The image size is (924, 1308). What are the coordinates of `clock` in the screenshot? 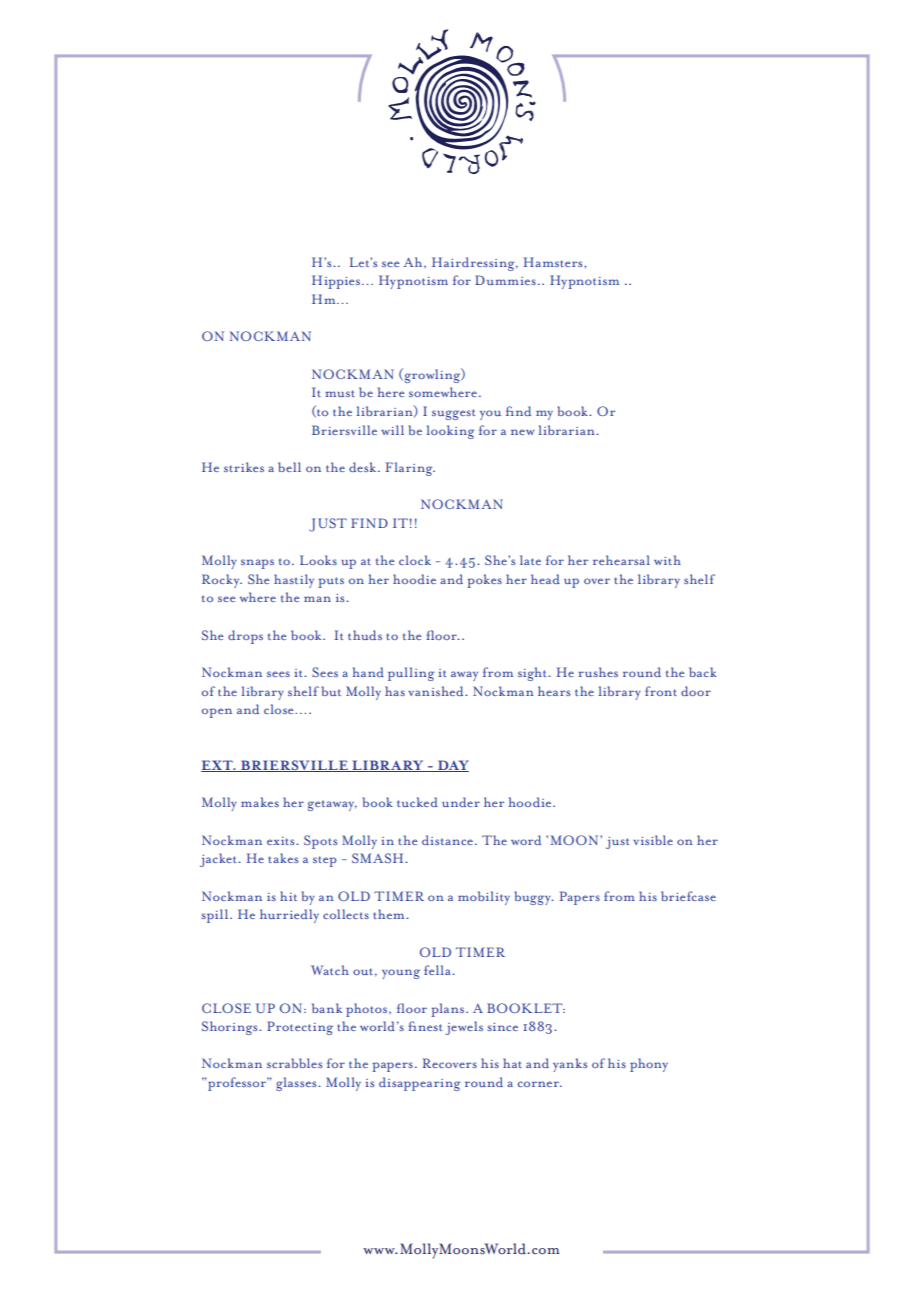 It's located at (415, 560).
